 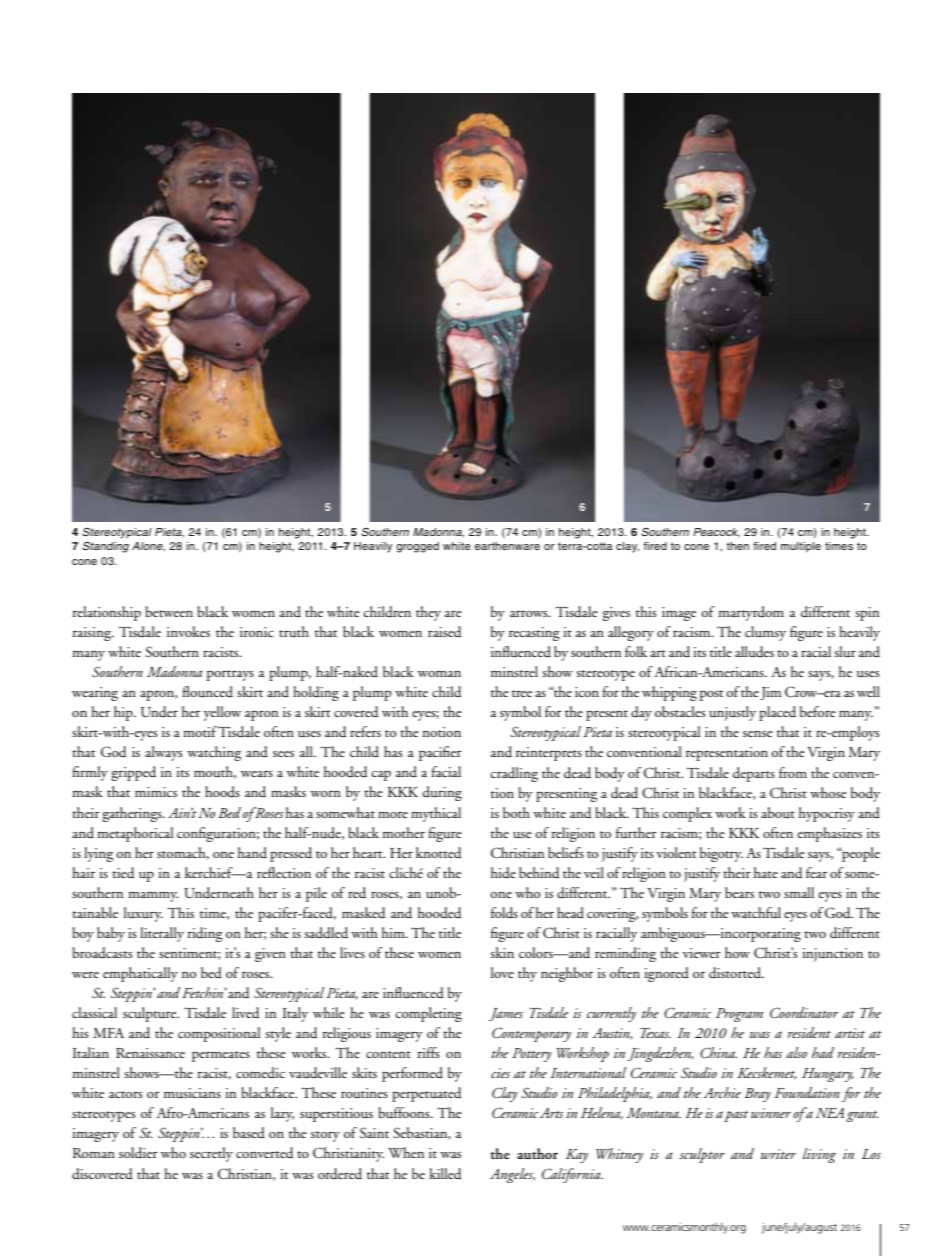 I want to click on secretly, so click(x=211, y=1154).
